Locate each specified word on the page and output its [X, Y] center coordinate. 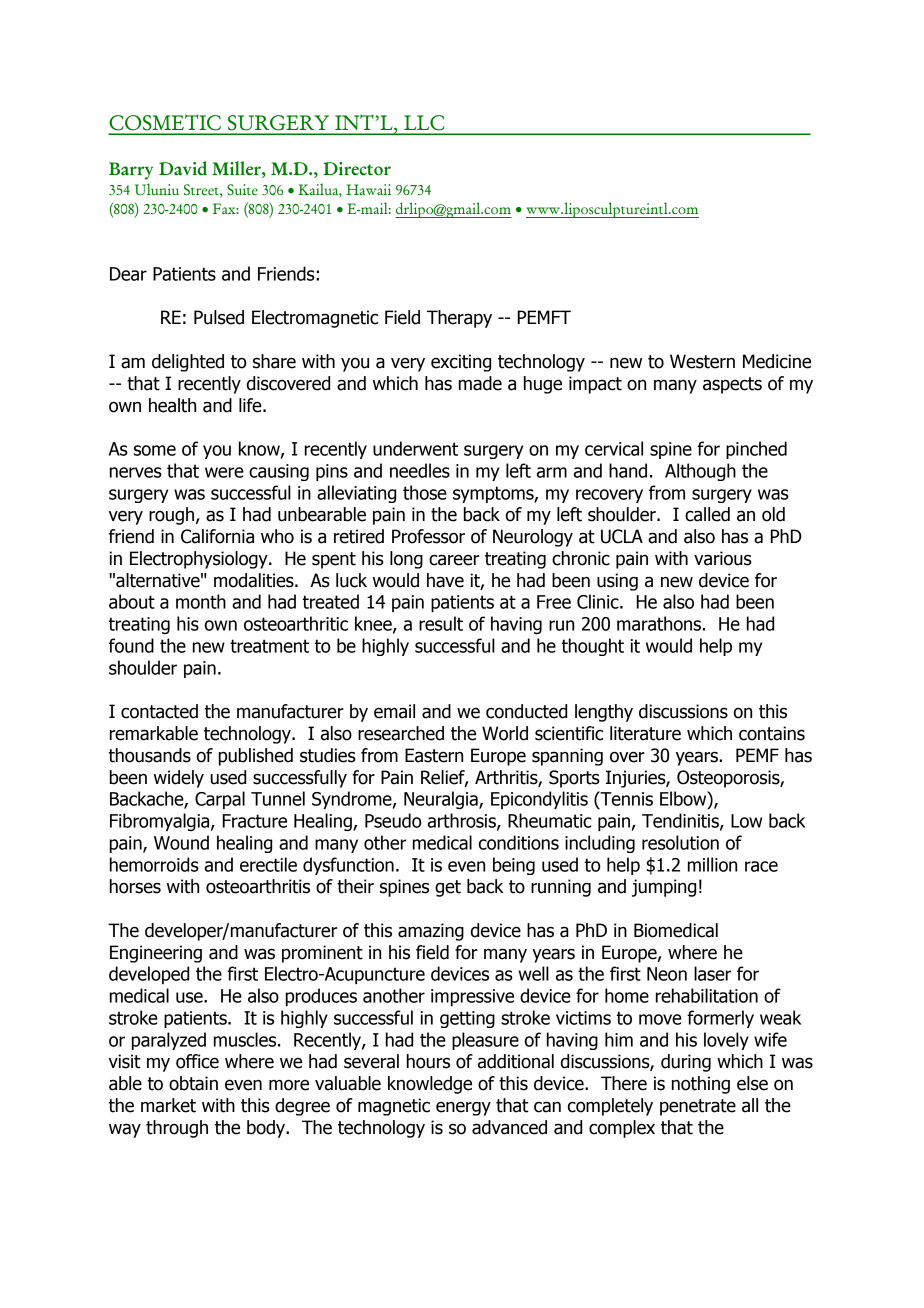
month [201, 601]
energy [463, 1108]
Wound [181, 842]
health [172, 405]
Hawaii [368, 189]
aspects [732, 385]
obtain [193, 1083]
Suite [242, 190]
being [514, 866]
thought [593, 647]
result [441, 623]
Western [702, 361]
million [712, 864]
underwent [415, 448]
